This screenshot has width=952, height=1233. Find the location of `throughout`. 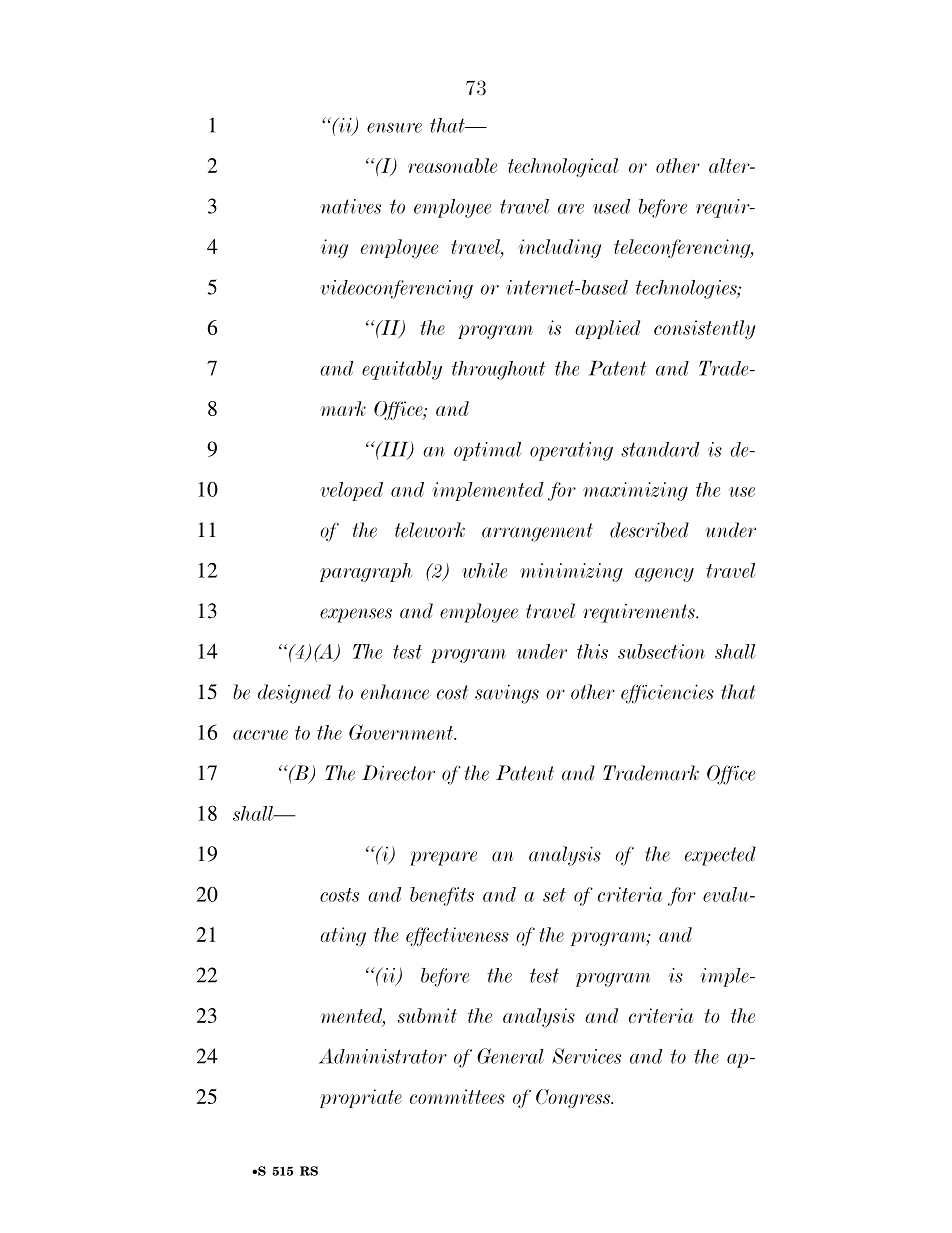

throughout is located at coordinates (498, 370).
